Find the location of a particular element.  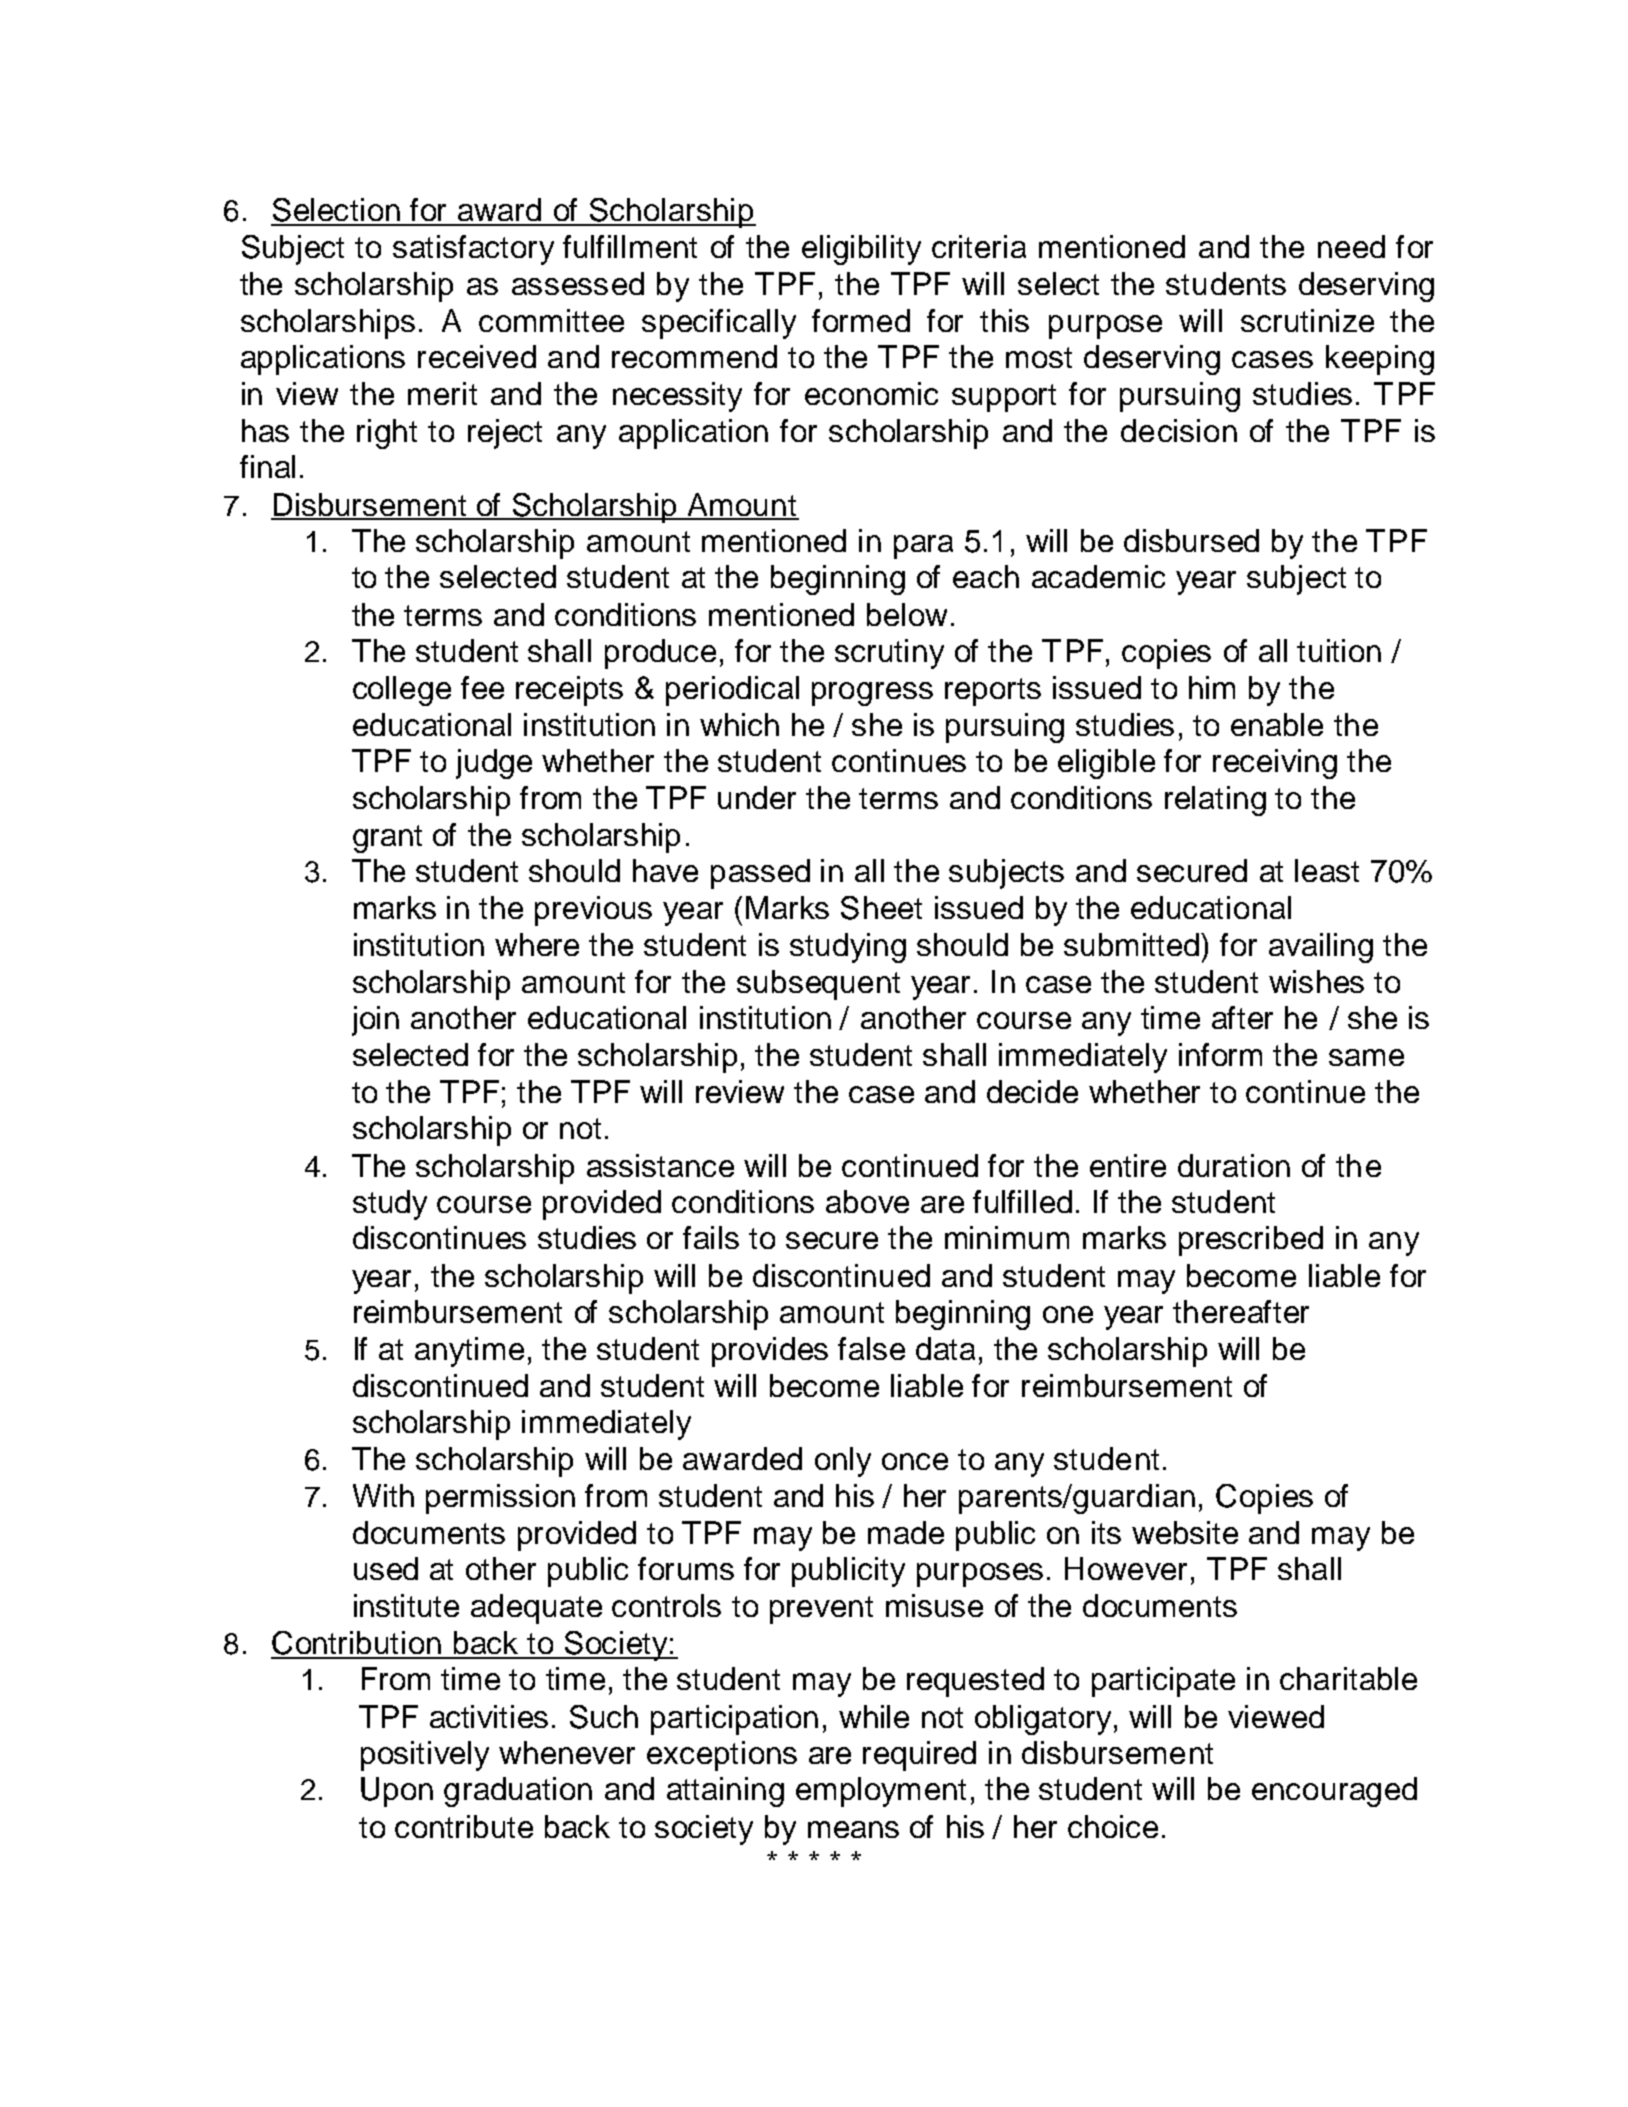

satisfactory is located at coordinates (473, 250).
